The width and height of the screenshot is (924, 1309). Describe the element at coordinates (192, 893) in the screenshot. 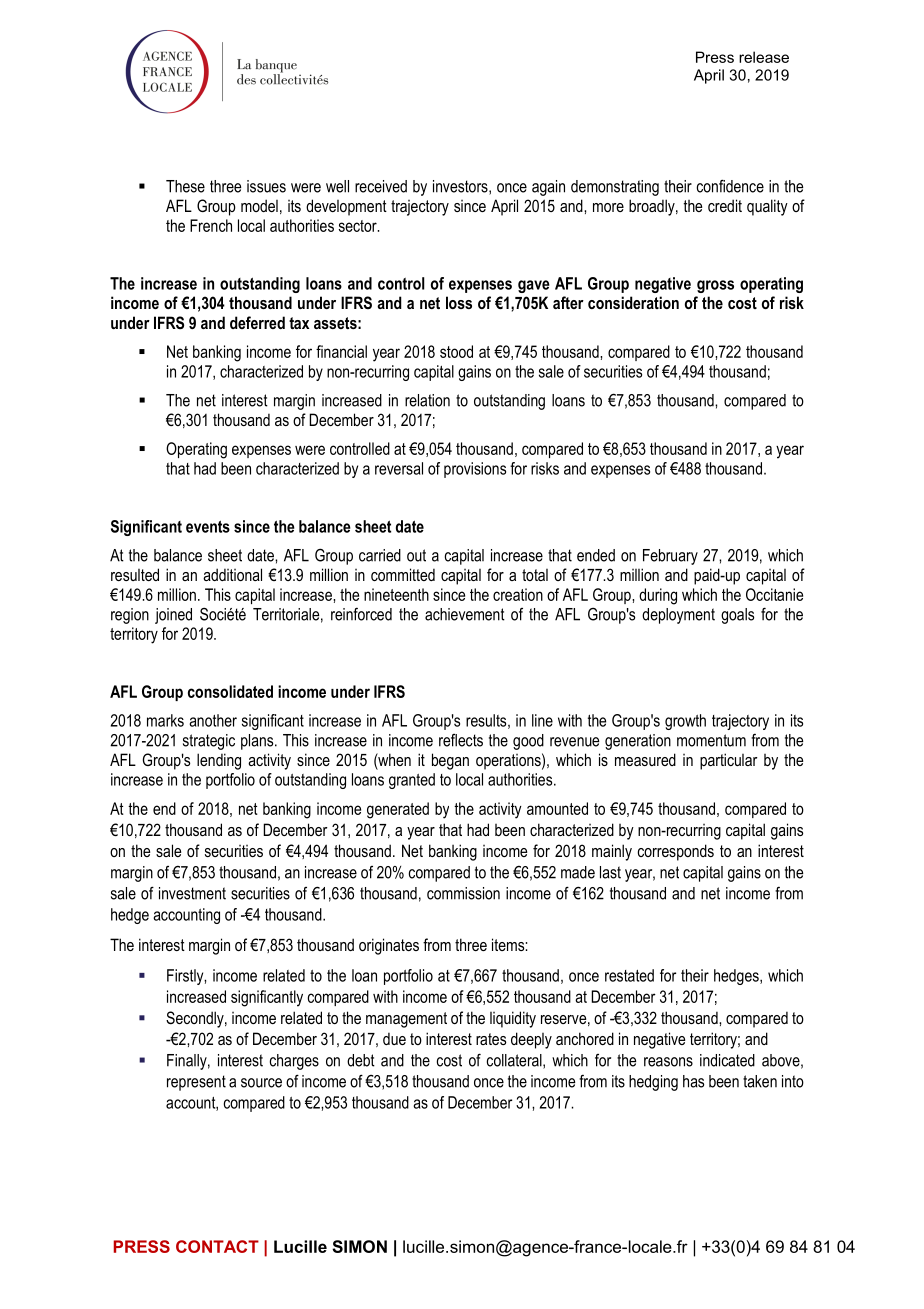

I see `investment` at that location.
